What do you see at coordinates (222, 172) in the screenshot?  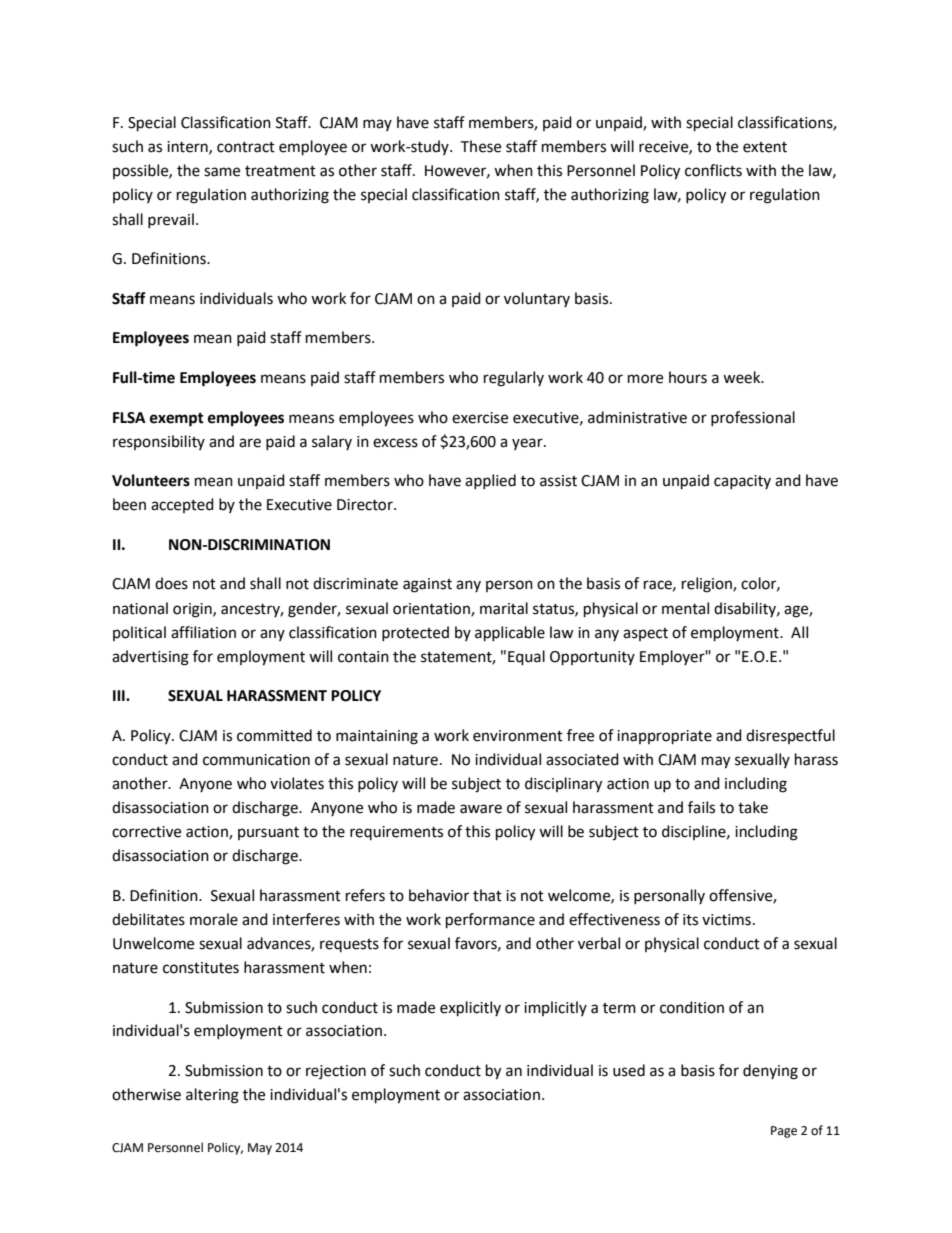 I see `same` at bounding box center [222, 172].
